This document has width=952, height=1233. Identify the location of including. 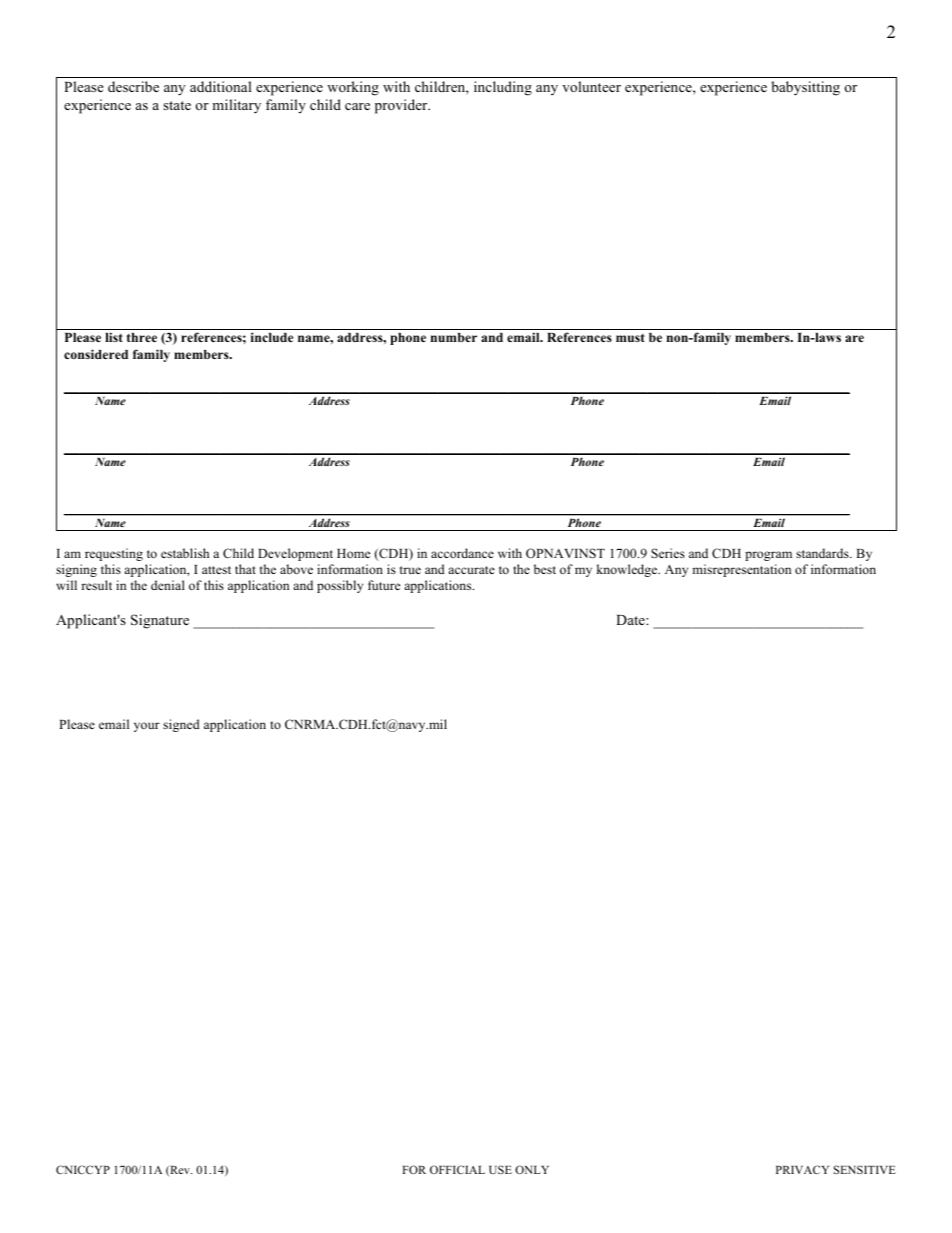
(503, 88).
